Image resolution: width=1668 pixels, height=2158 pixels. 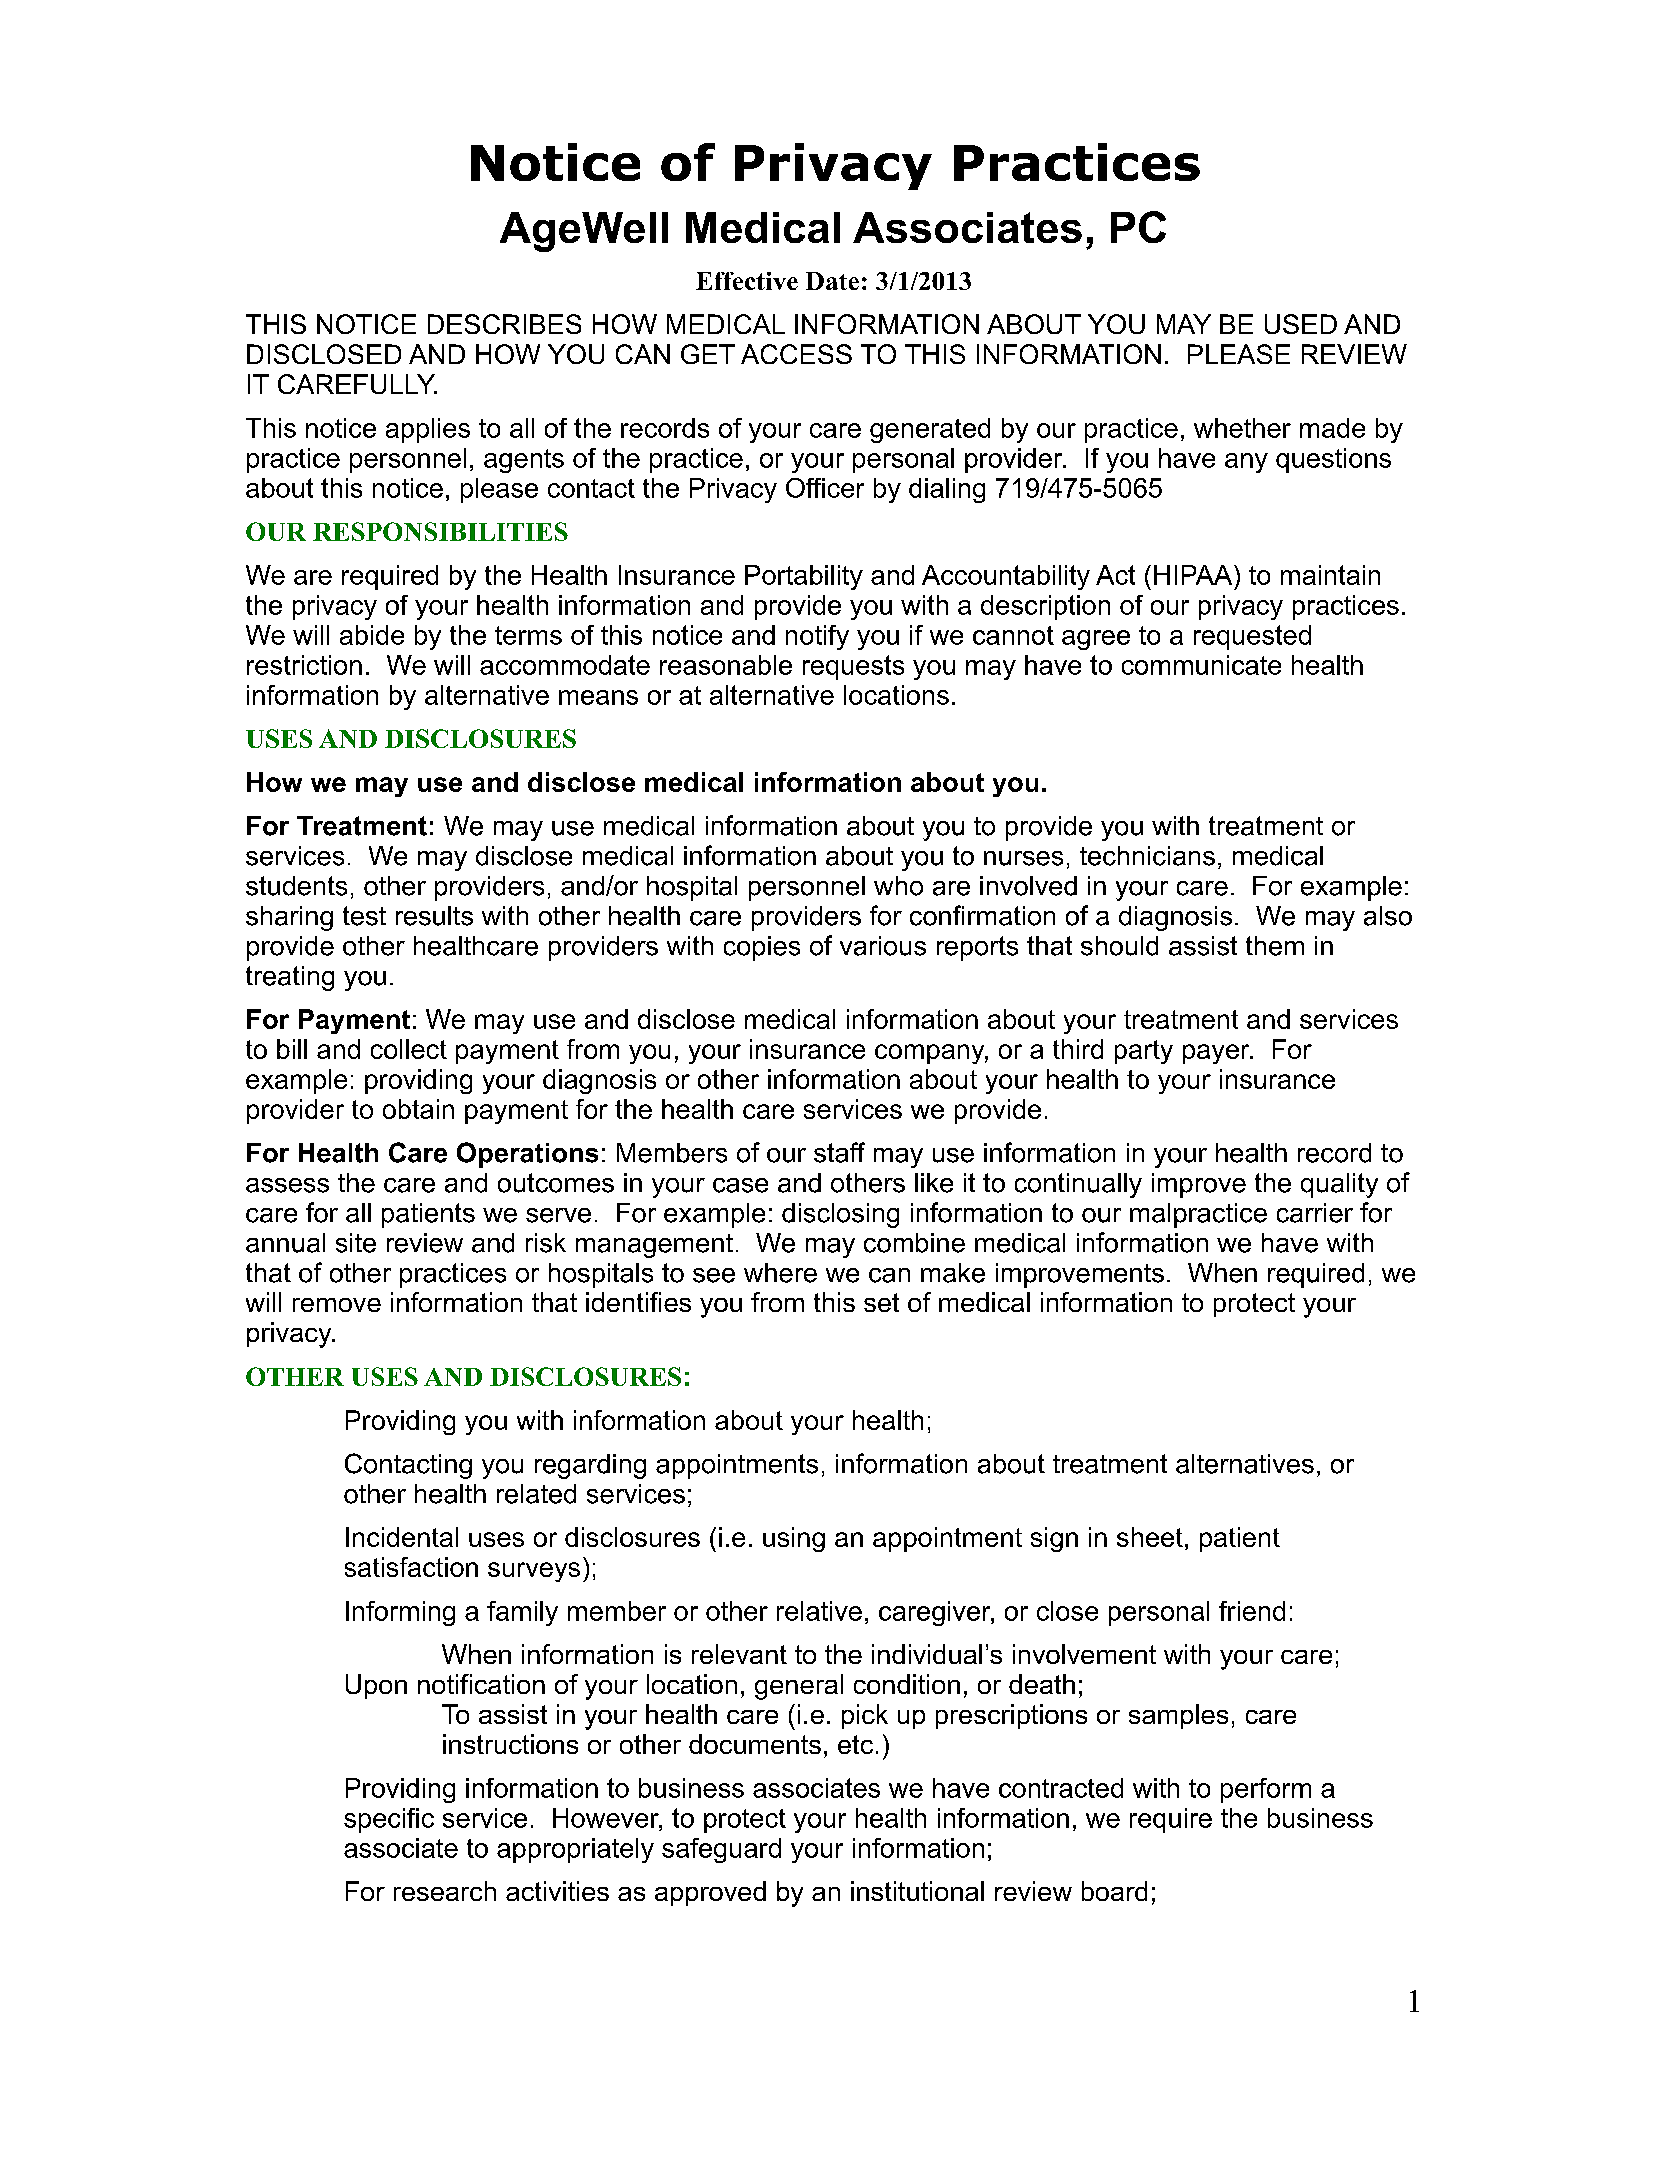 What do you see at coordinates (372, 635) in the document?
I see `abide` at bounding box center [372, 635].
